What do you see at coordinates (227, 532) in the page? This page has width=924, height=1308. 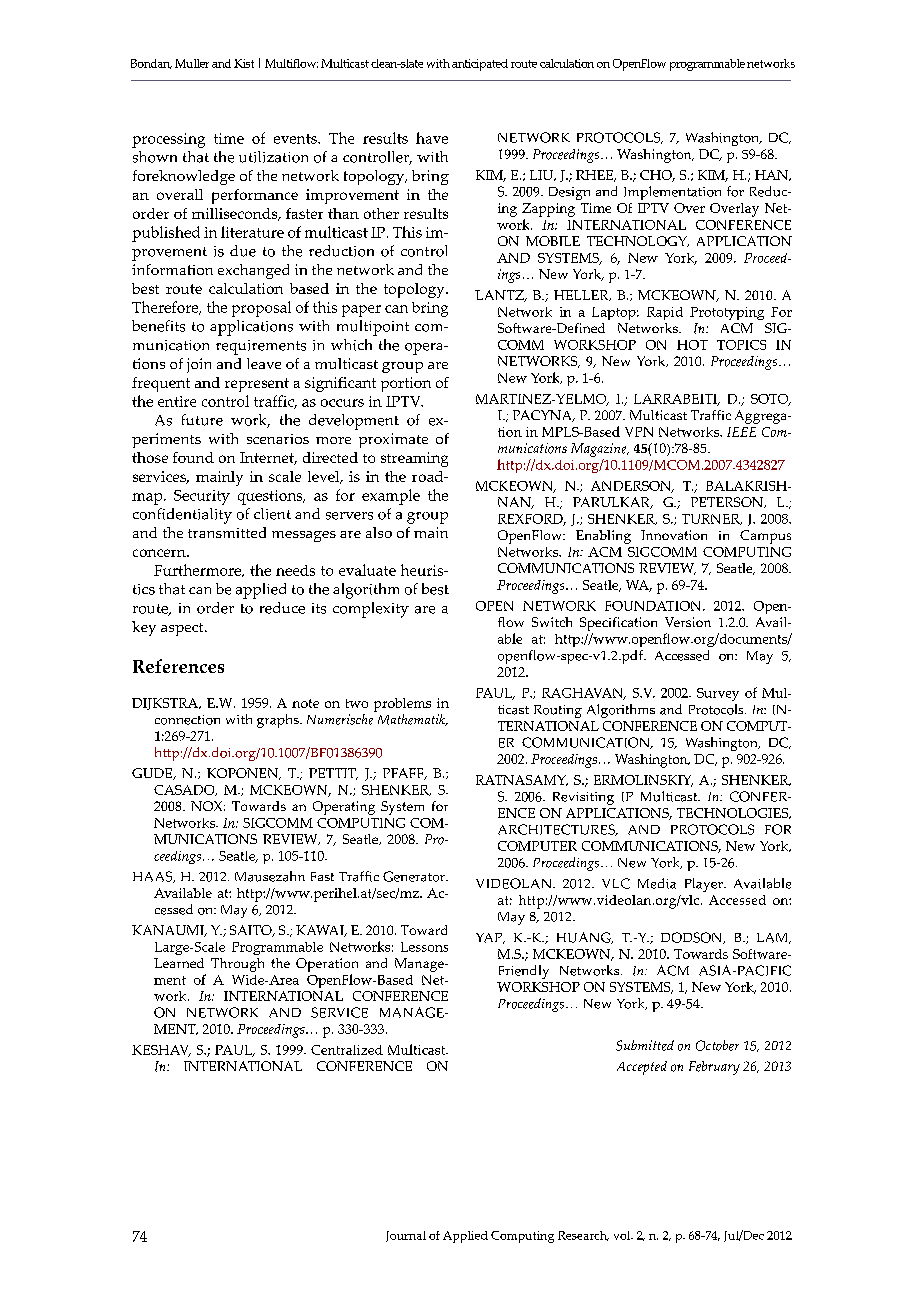 I see `transmitted` at bounding box center [227, 532].
